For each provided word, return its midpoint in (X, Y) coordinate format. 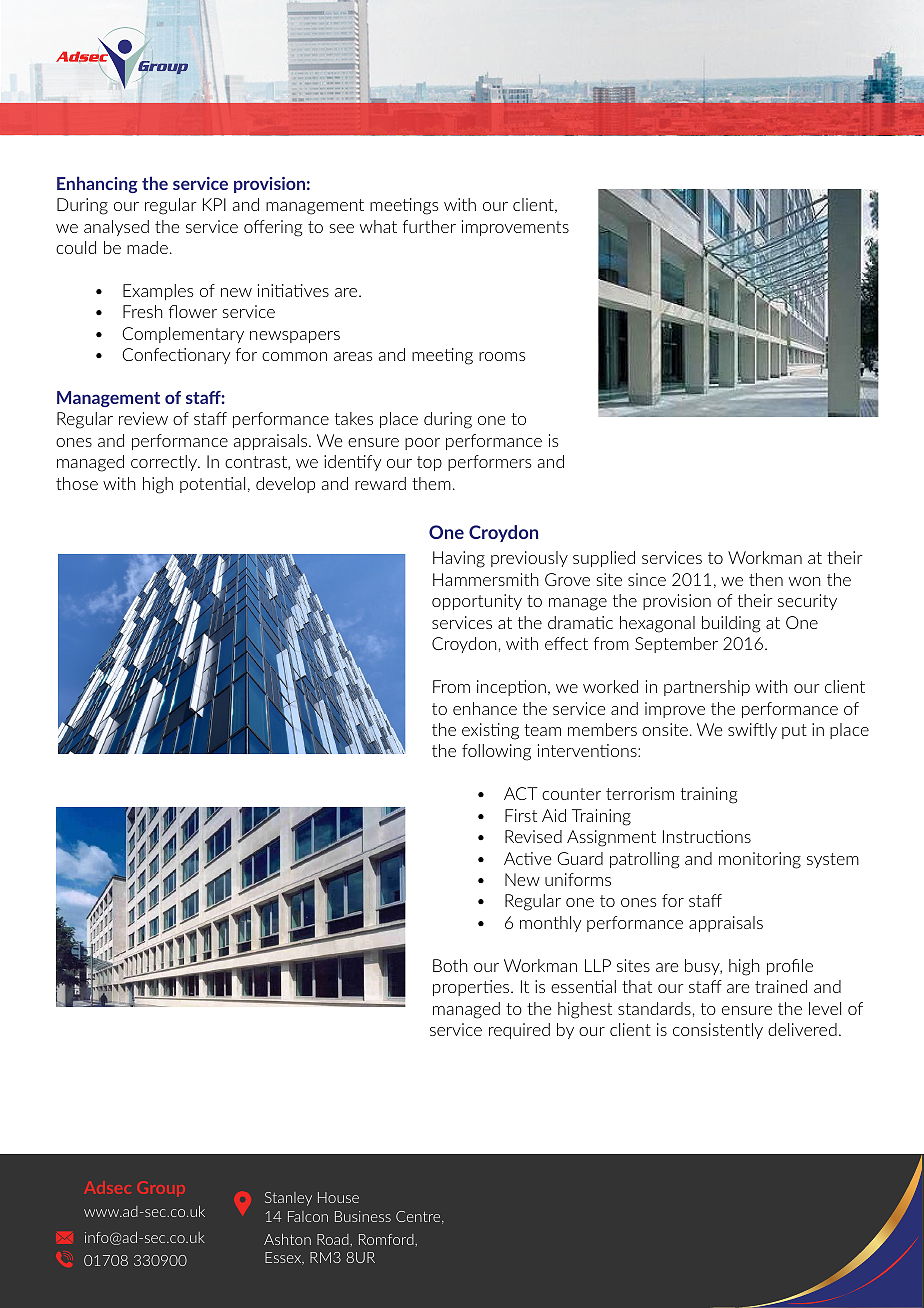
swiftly (752, 731)
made (147, 247)
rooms (502, 356)
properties (472, 988)
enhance (485, 708)
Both (450, 965)
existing (490, 731)
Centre (419, 1217)
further (429, 226)
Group (161, 1189)
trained (781, 986)
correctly (165, 463)
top (429, 463)
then (766, 579)
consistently (718, 1031)
